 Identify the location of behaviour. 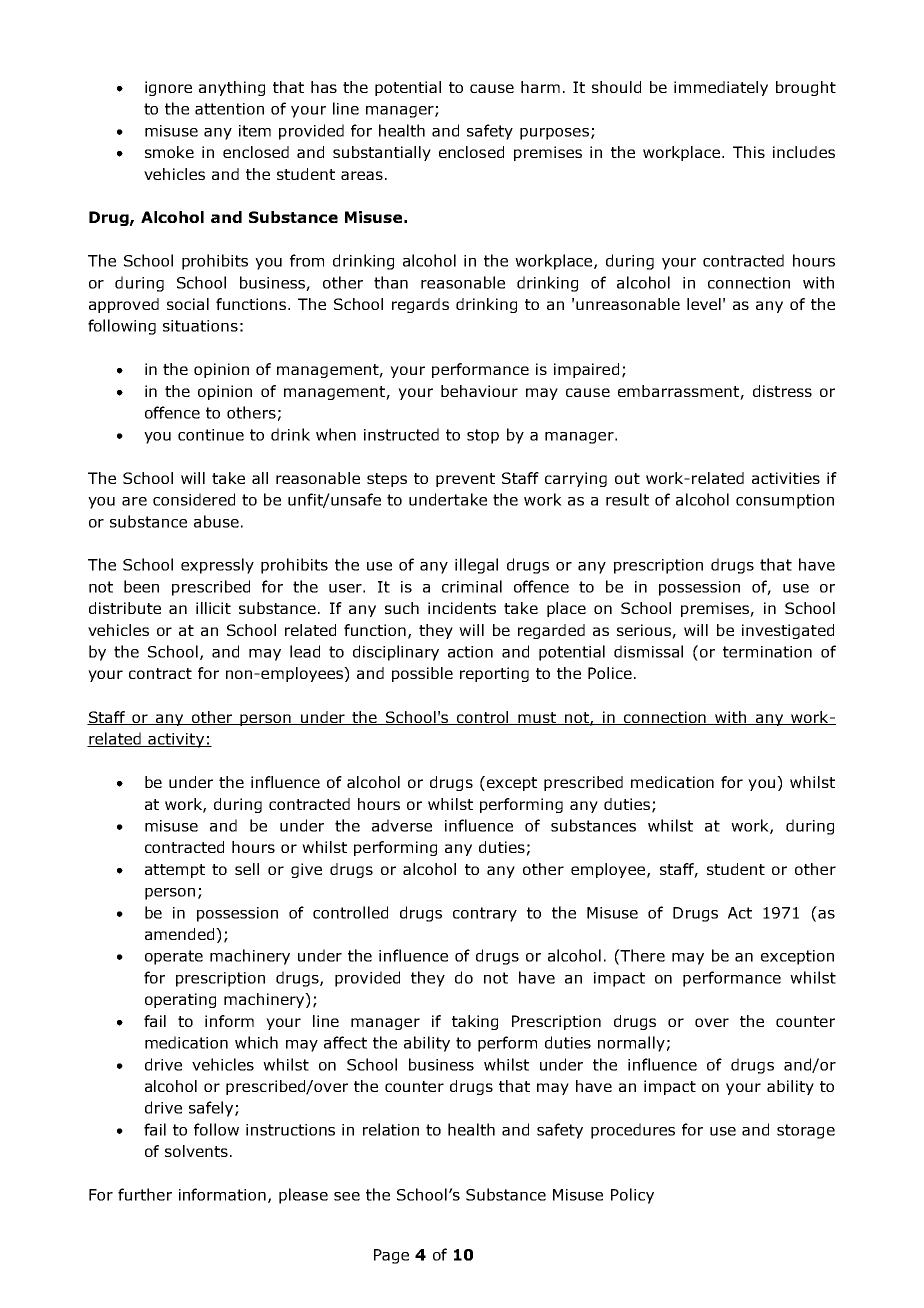
(479, 391).
